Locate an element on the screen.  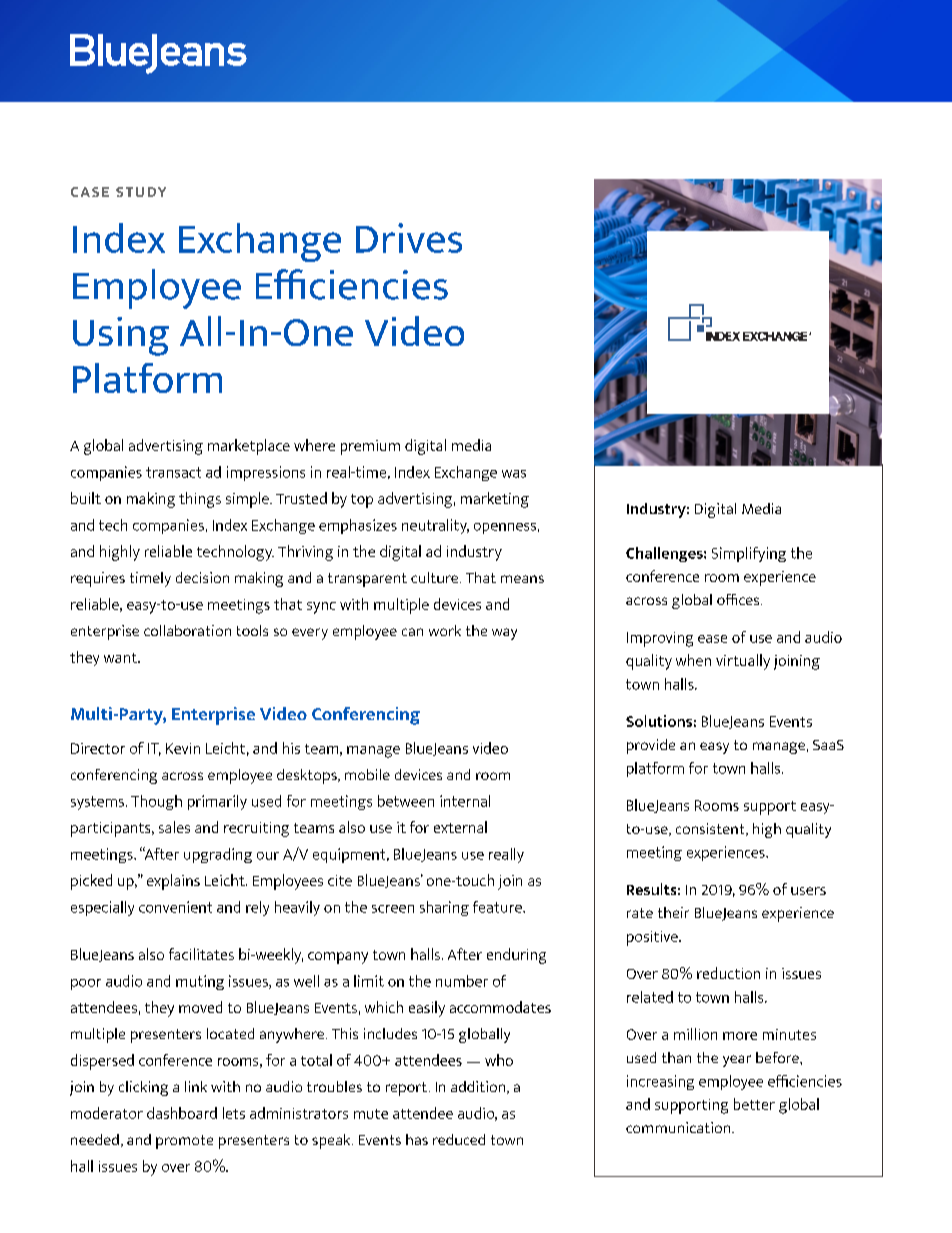
things is located at coordinates (200, 500).
